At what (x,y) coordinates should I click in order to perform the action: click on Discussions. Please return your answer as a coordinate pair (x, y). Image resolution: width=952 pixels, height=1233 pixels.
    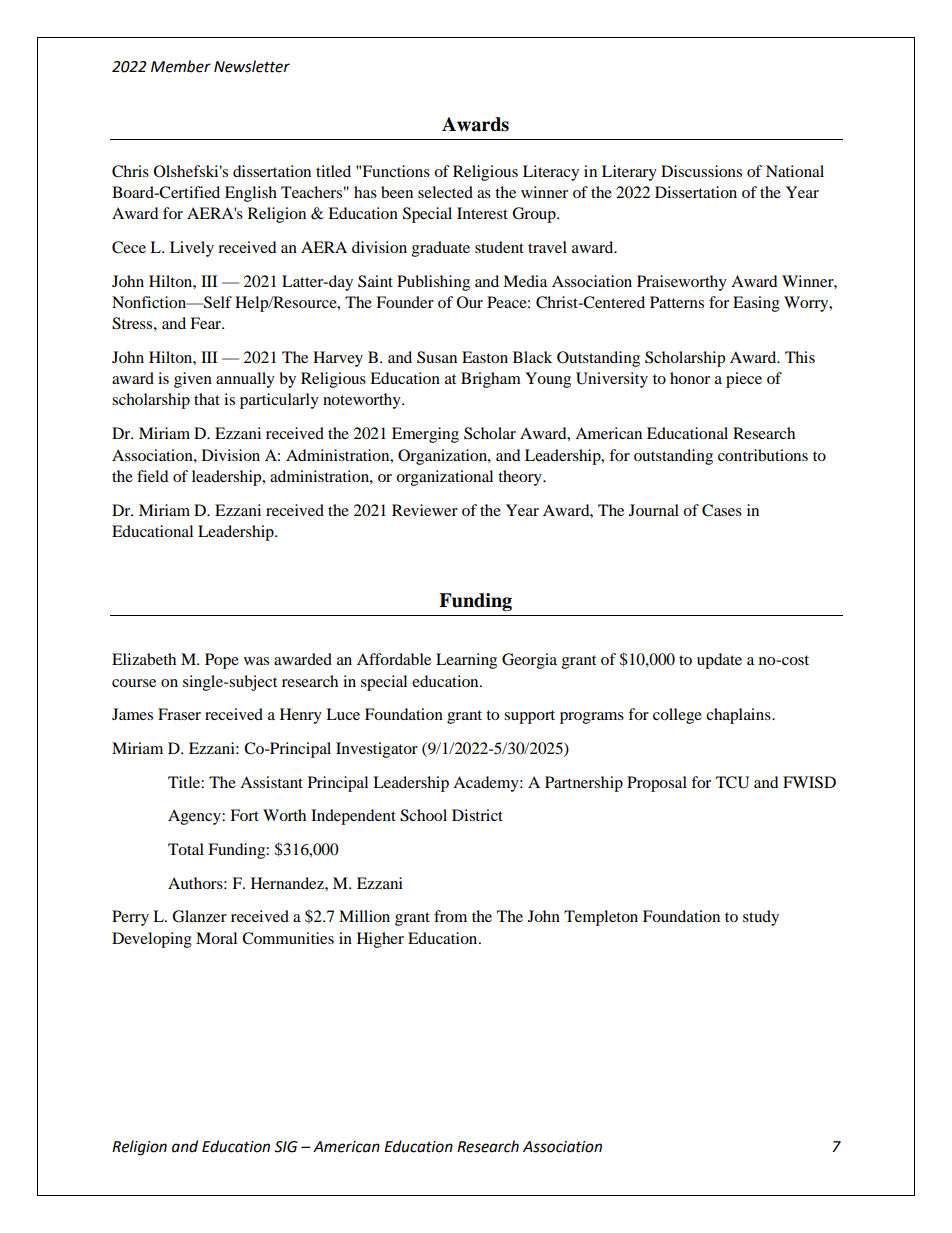
    Looking at the image, I should click on (701, 171).
